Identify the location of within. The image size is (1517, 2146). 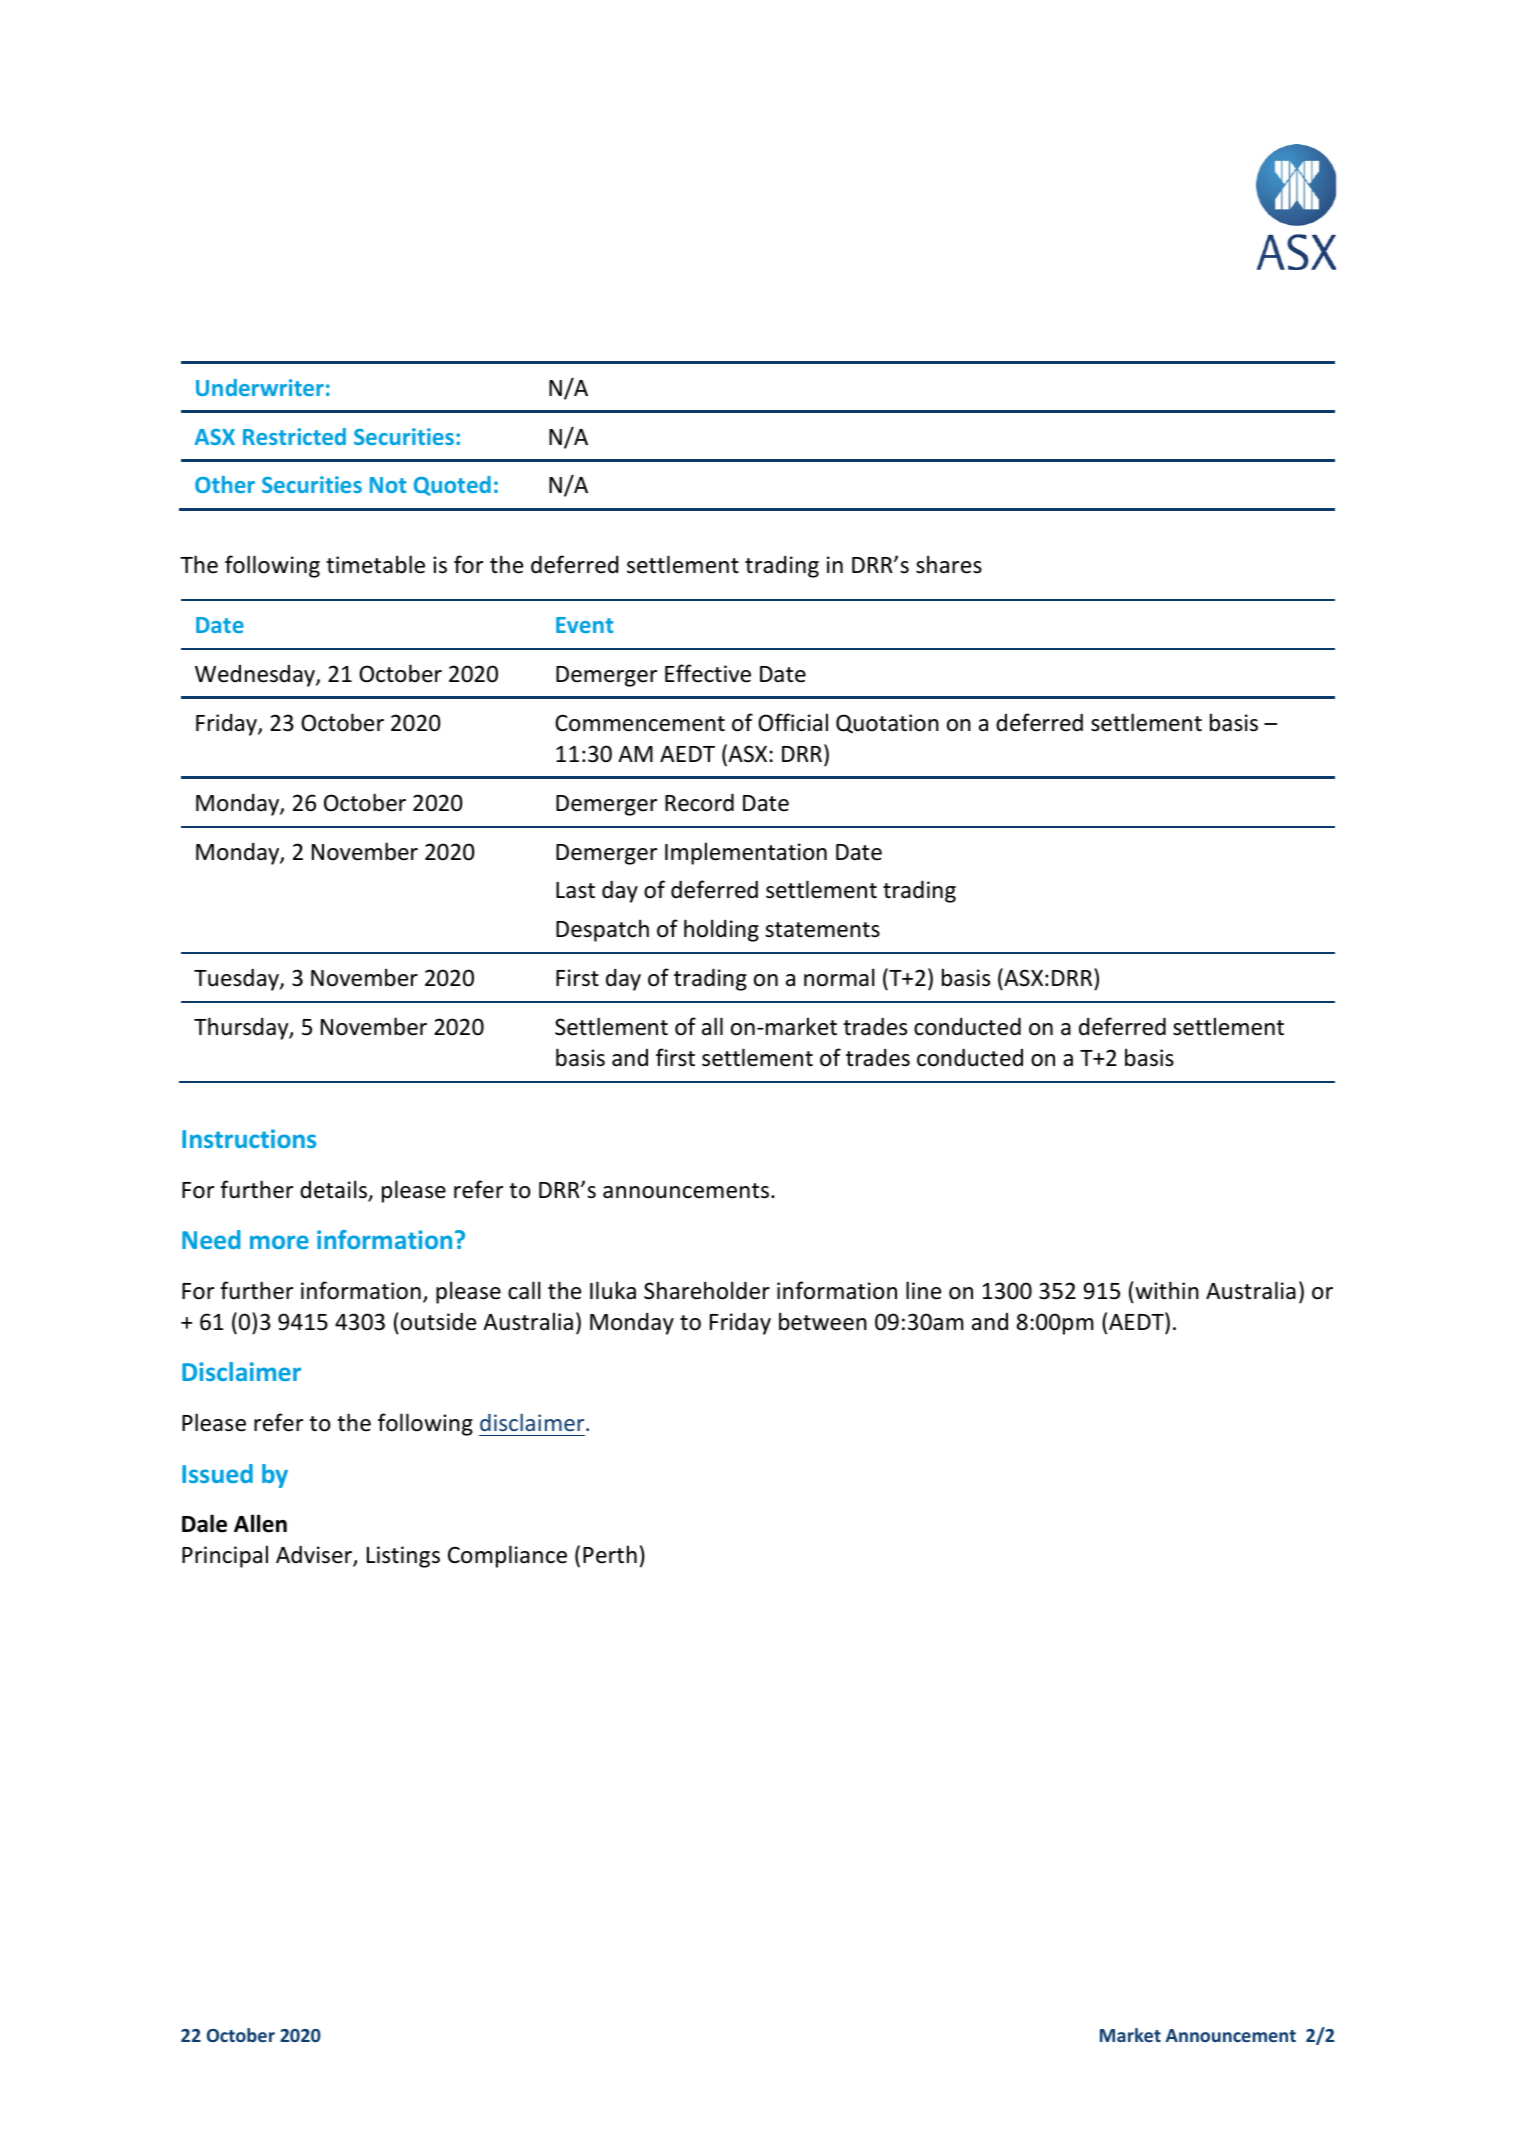
(1167, 1290).
